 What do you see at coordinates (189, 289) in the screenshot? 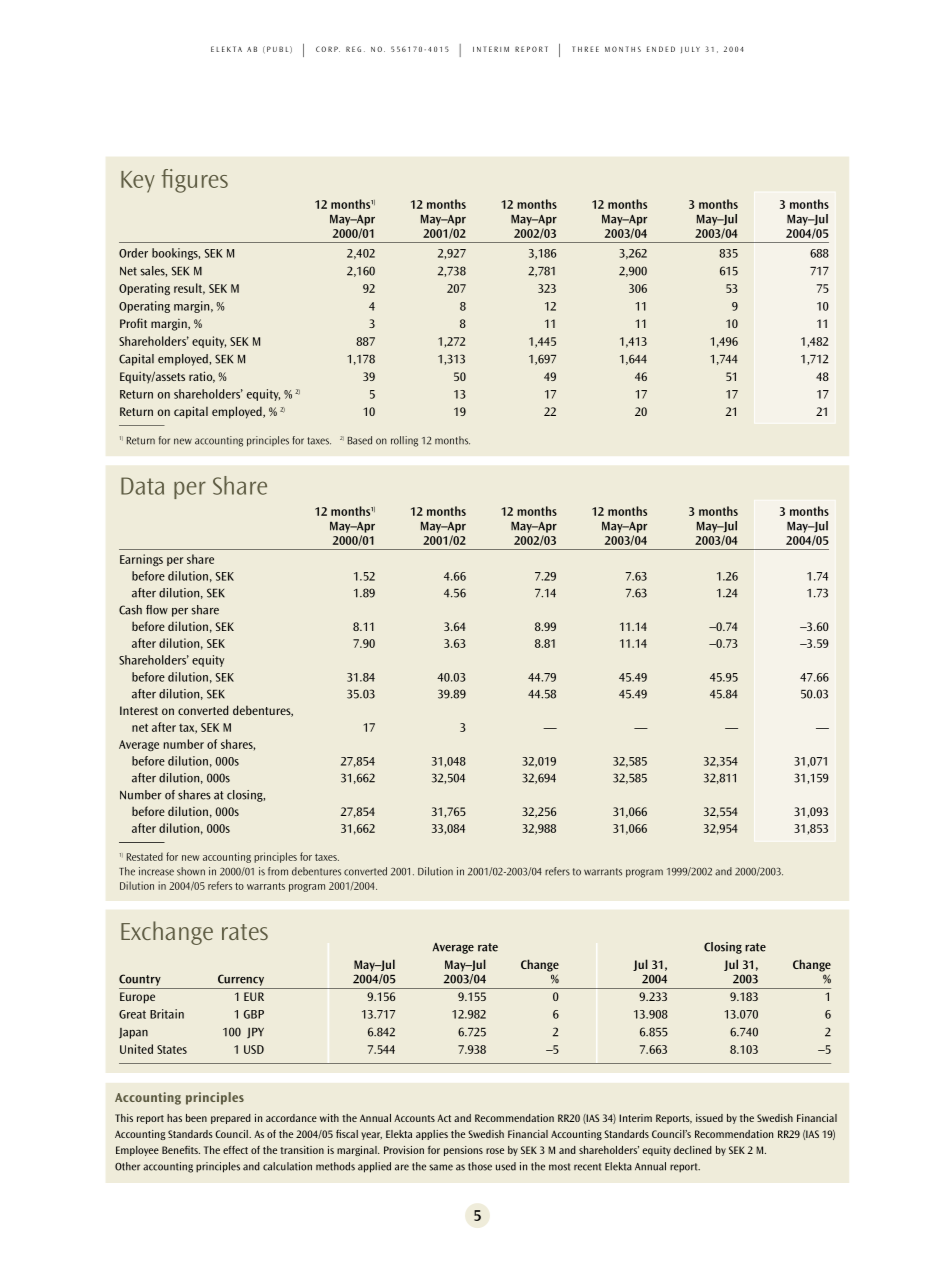
I see `result` at bounding box center [189, 289].
